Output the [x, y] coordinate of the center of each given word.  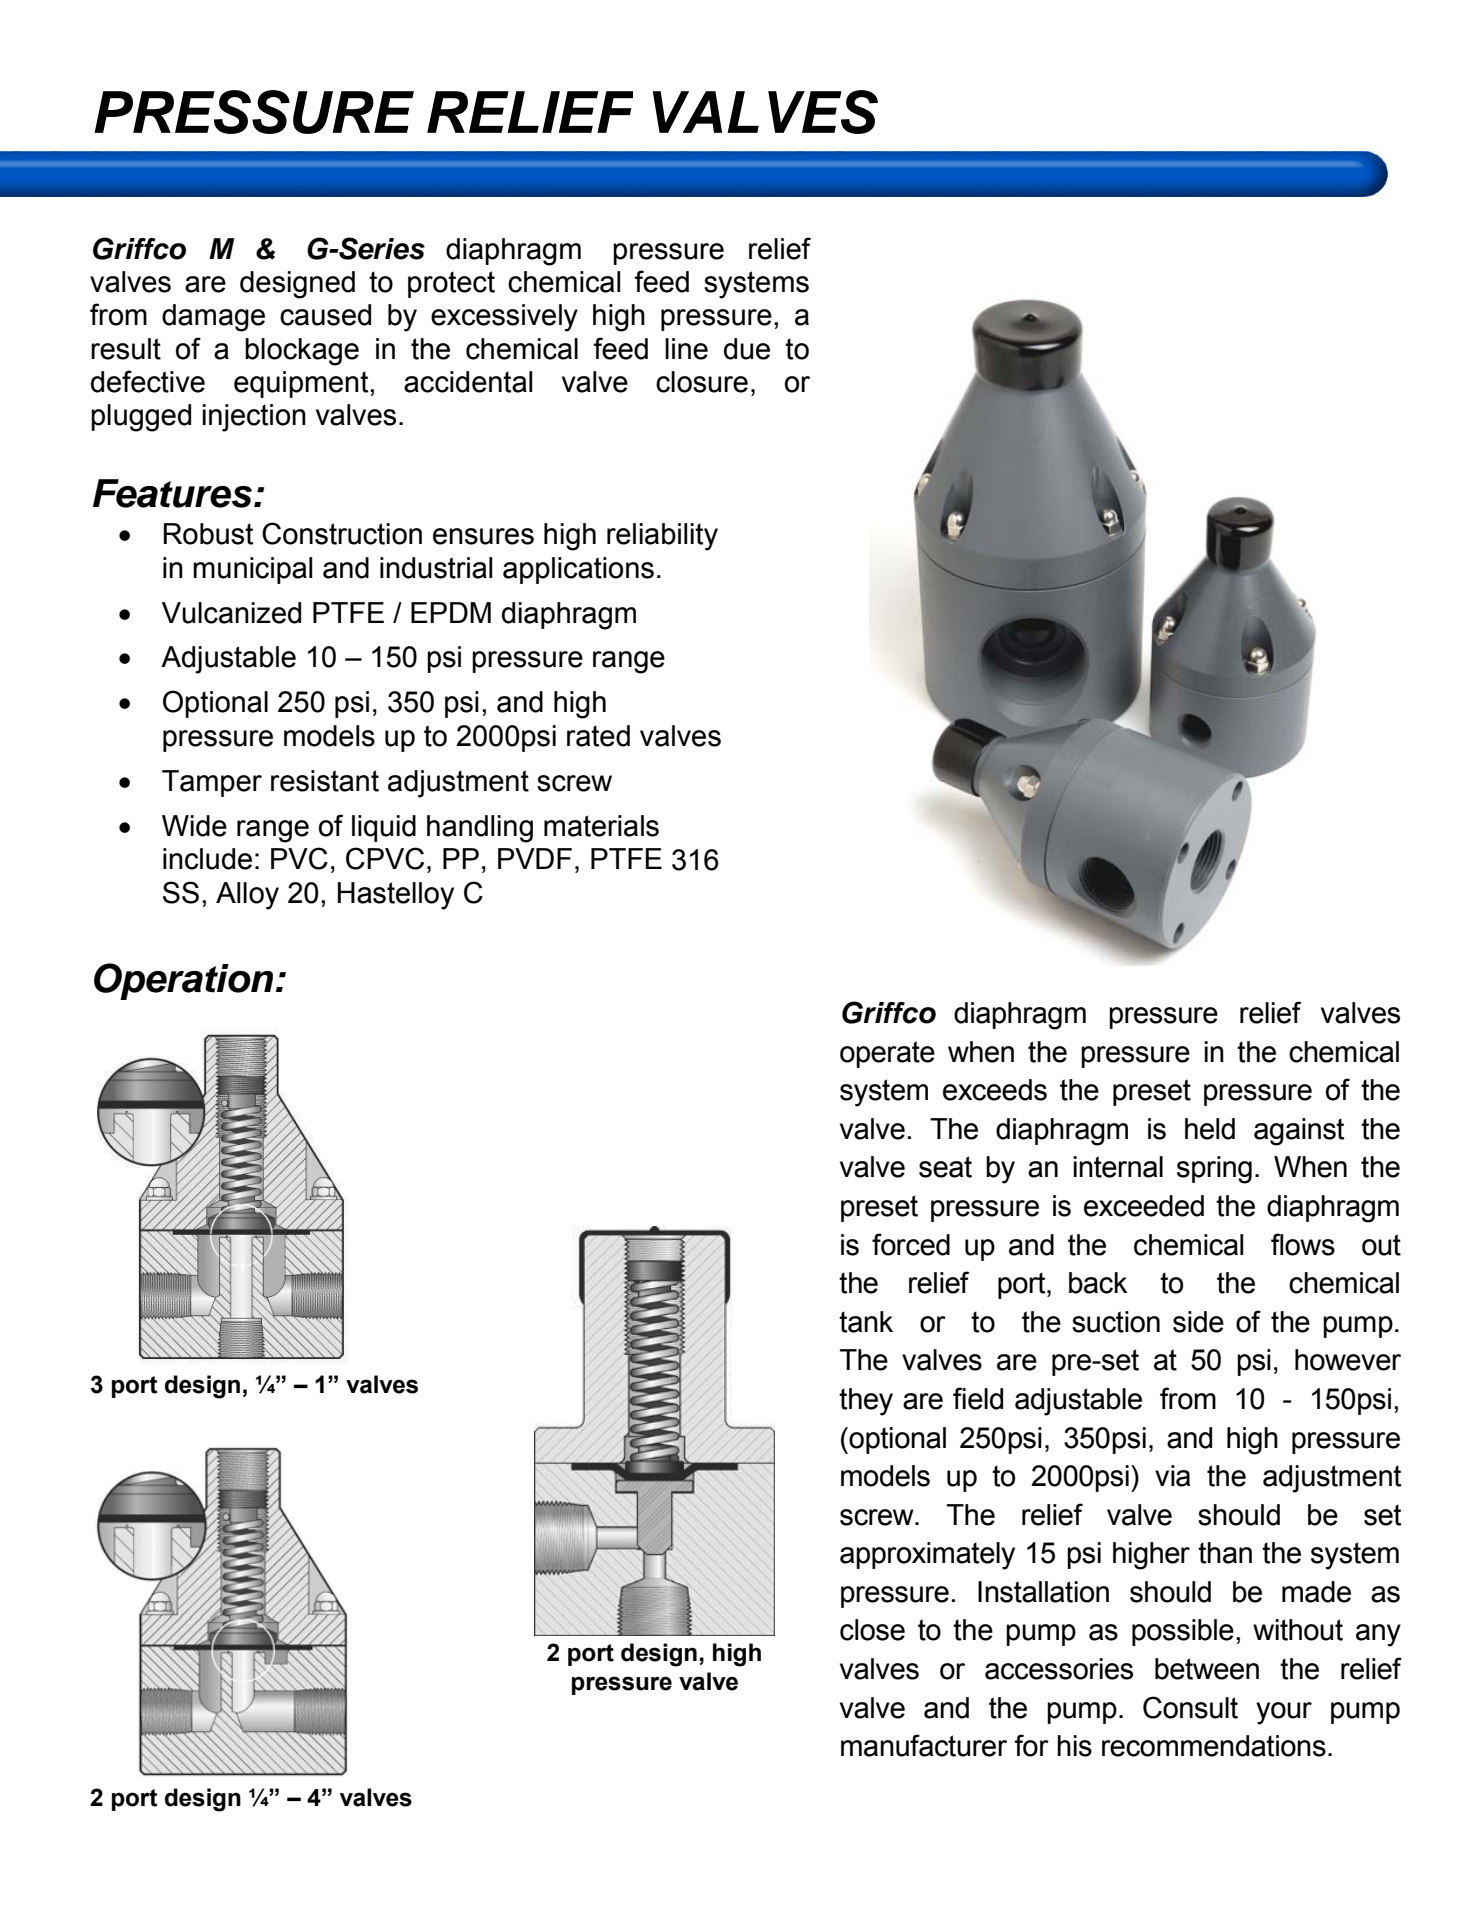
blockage [302, 352]
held [1210, 1129]
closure [702, 382]
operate [887, 1054]
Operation [183, 981]
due [747, 349]
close [872, 1630]
